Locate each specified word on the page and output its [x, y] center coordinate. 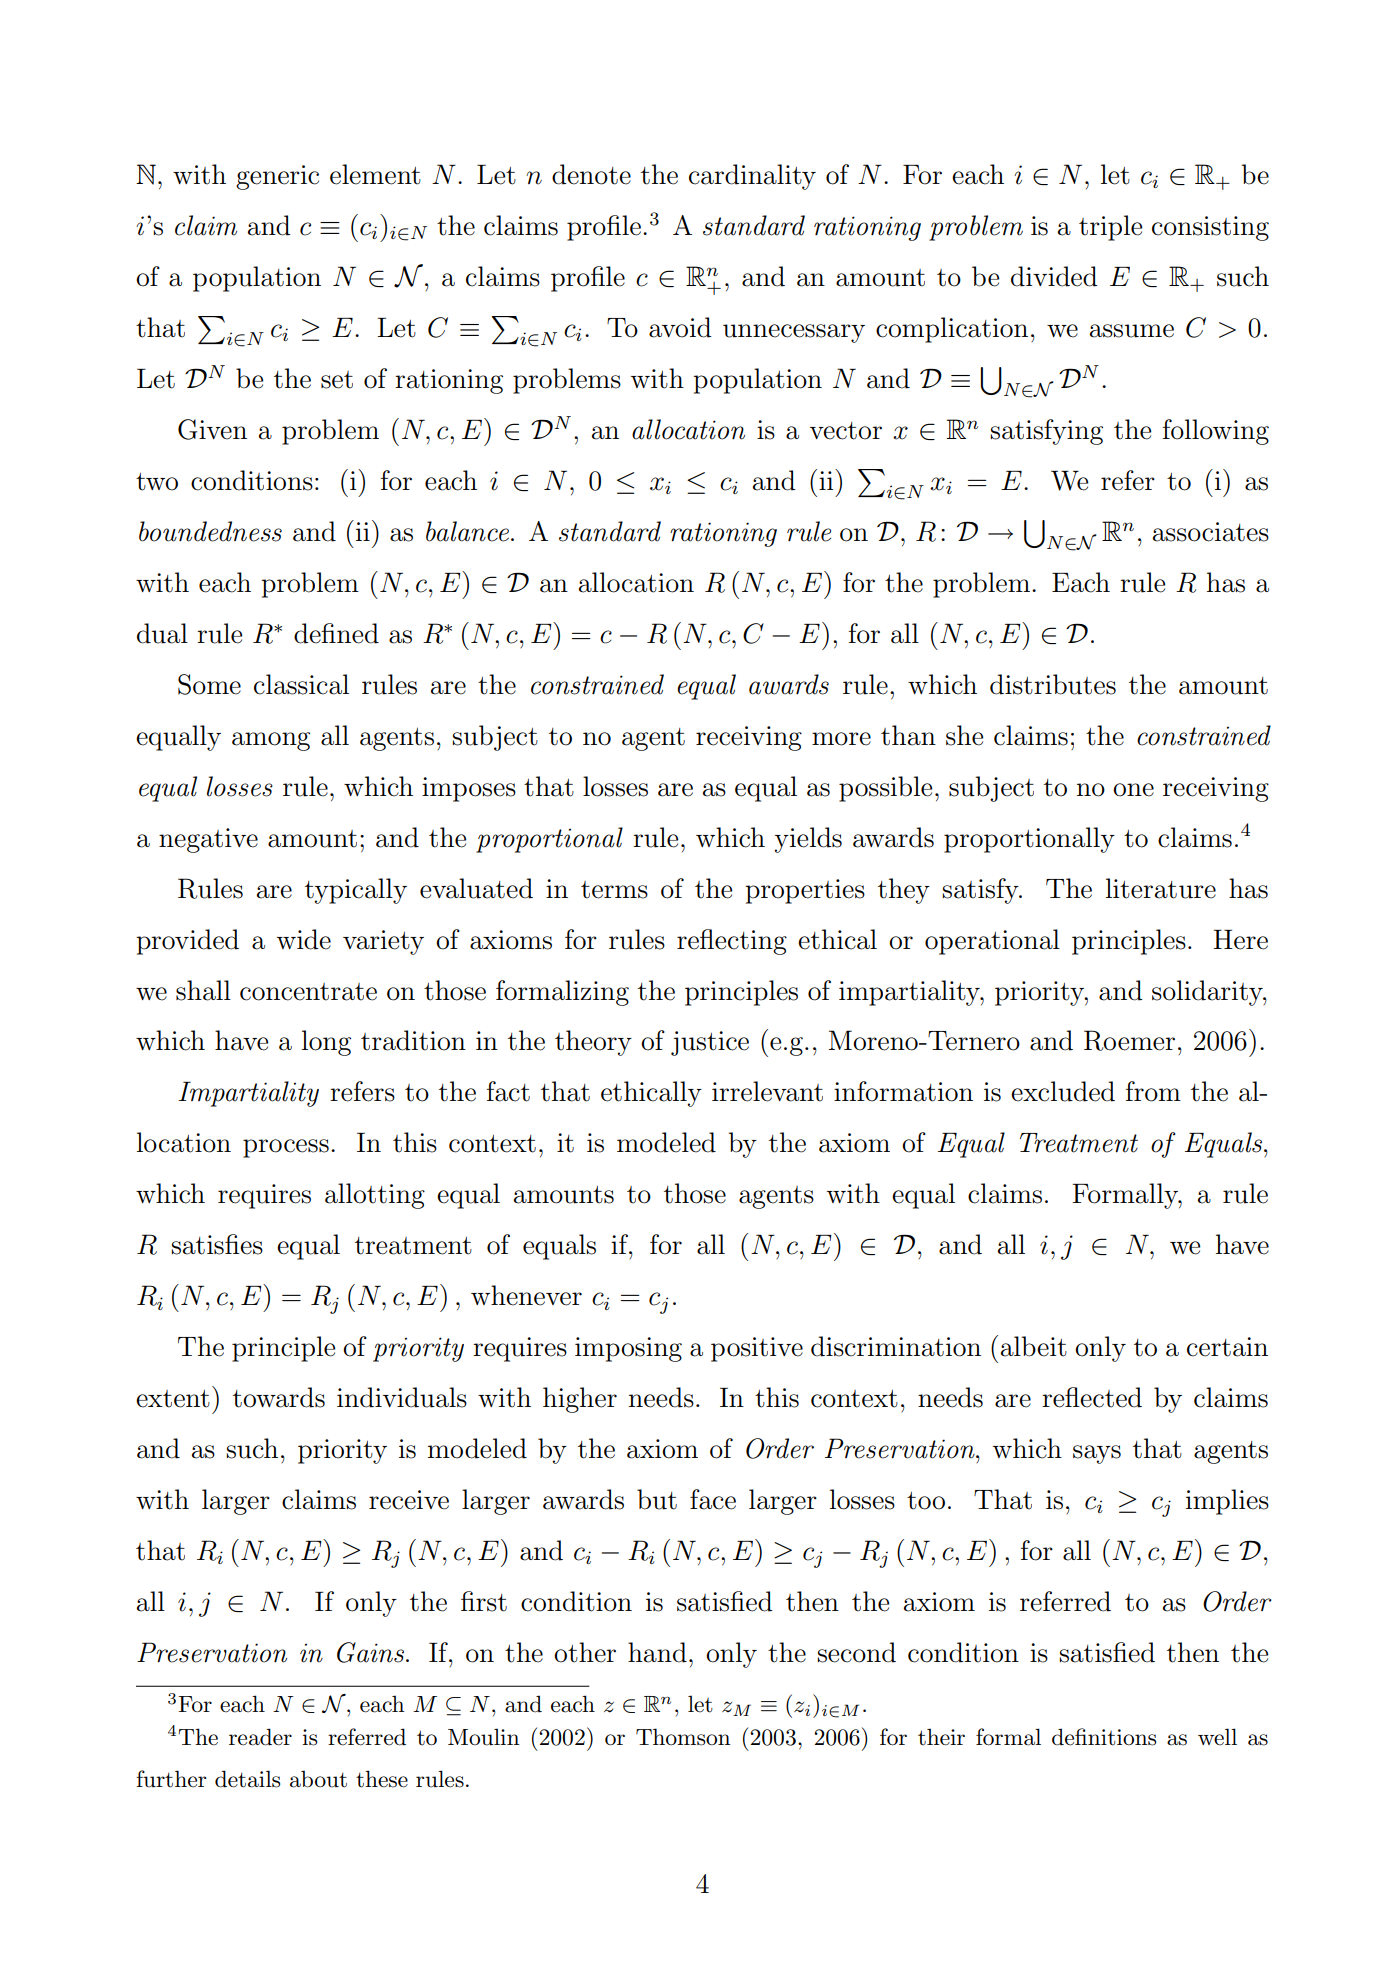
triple [1110, 228]
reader [260, 1737]
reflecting [732, 942]
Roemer [1129, 1040]
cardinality [752, 177]
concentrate [308, 992]
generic [277, 177]
